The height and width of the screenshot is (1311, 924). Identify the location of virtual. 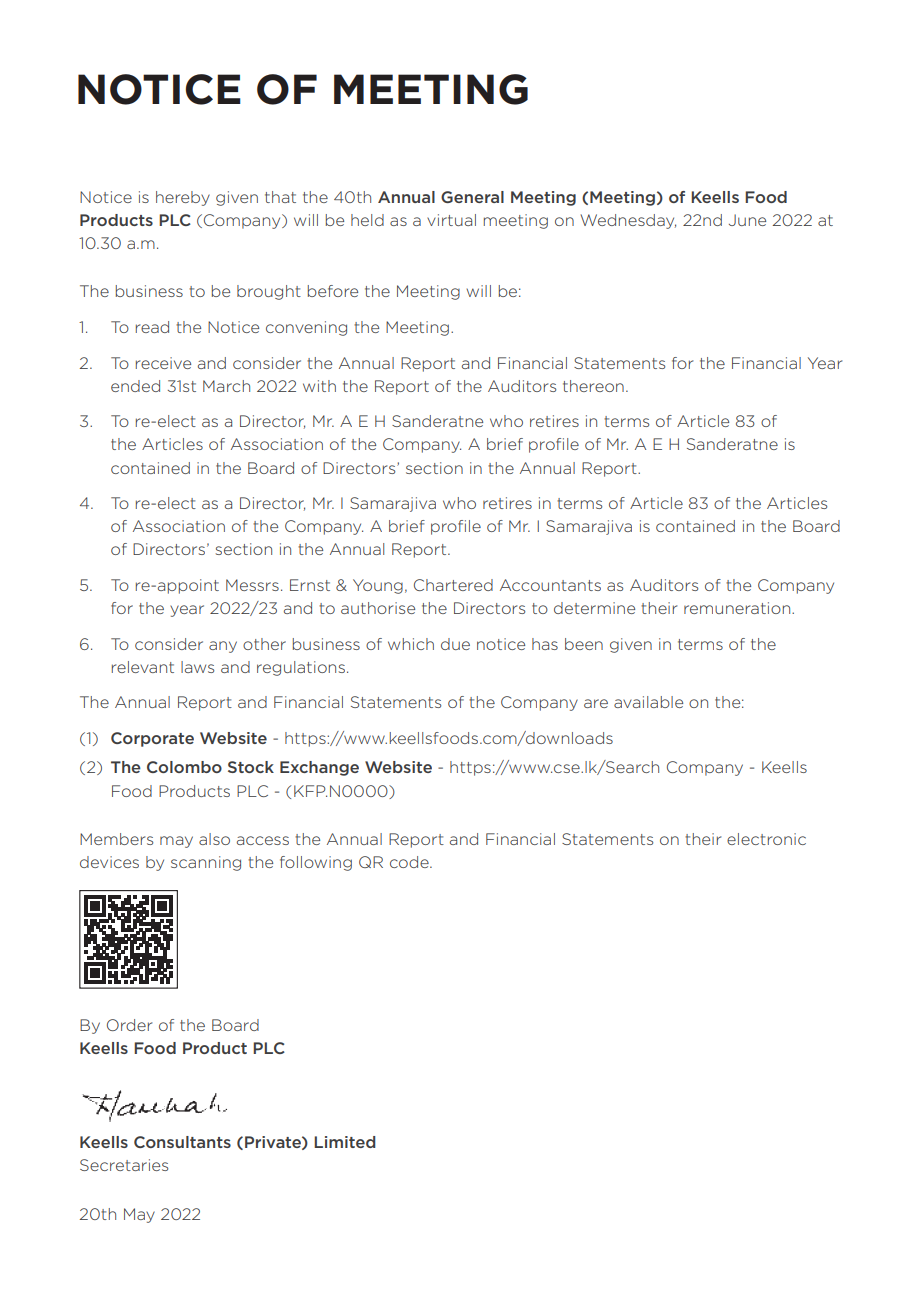
(451, 220).
